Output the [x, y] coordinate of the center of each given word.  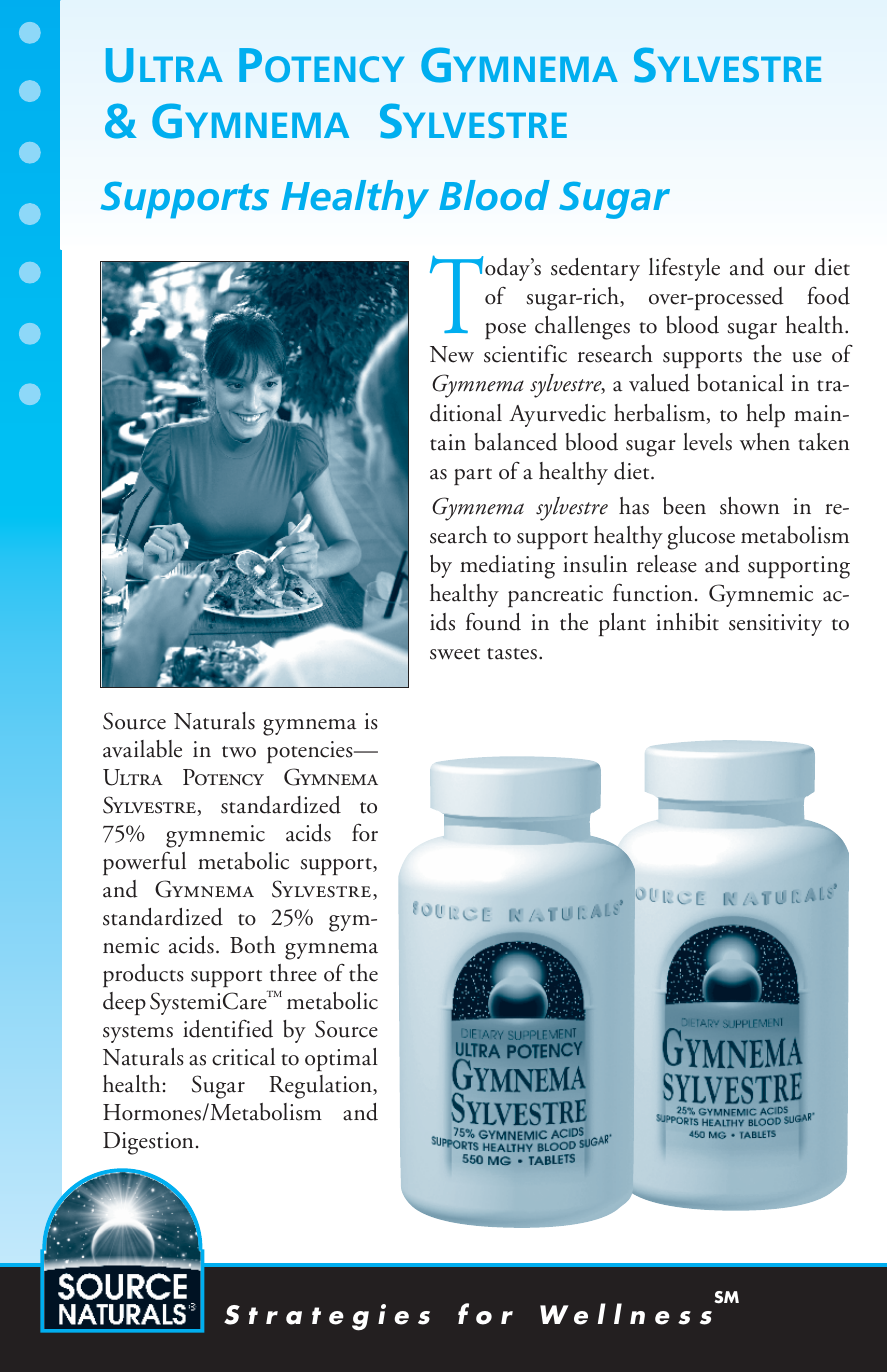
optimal [341, 1059]
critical [243, 1057]
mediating [507, 567]
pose [505, 331]
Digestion [148, 1143]
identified [228, 1028]
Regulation [321, 1087]
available [142, 749]
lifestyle [684, 269]
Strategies [327, 1317]
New [452, 354]
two [239, 752]
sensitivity [775, 625]
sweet [455, 654]
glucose [701, 538]
